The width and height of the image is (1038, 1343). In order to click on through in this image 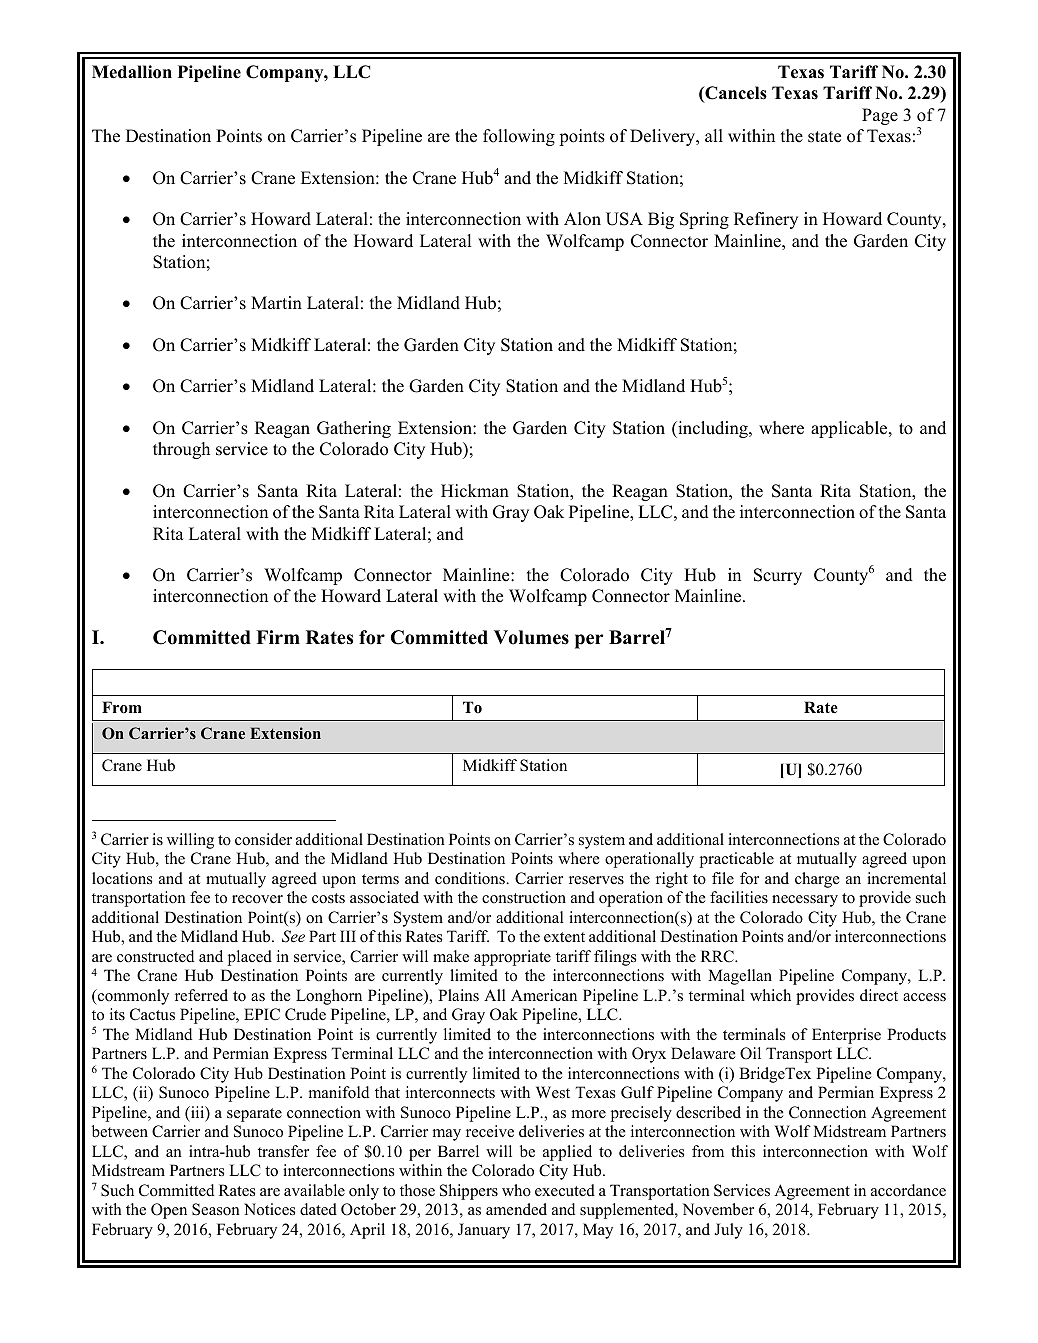, I will do `click(181, 450)`.
